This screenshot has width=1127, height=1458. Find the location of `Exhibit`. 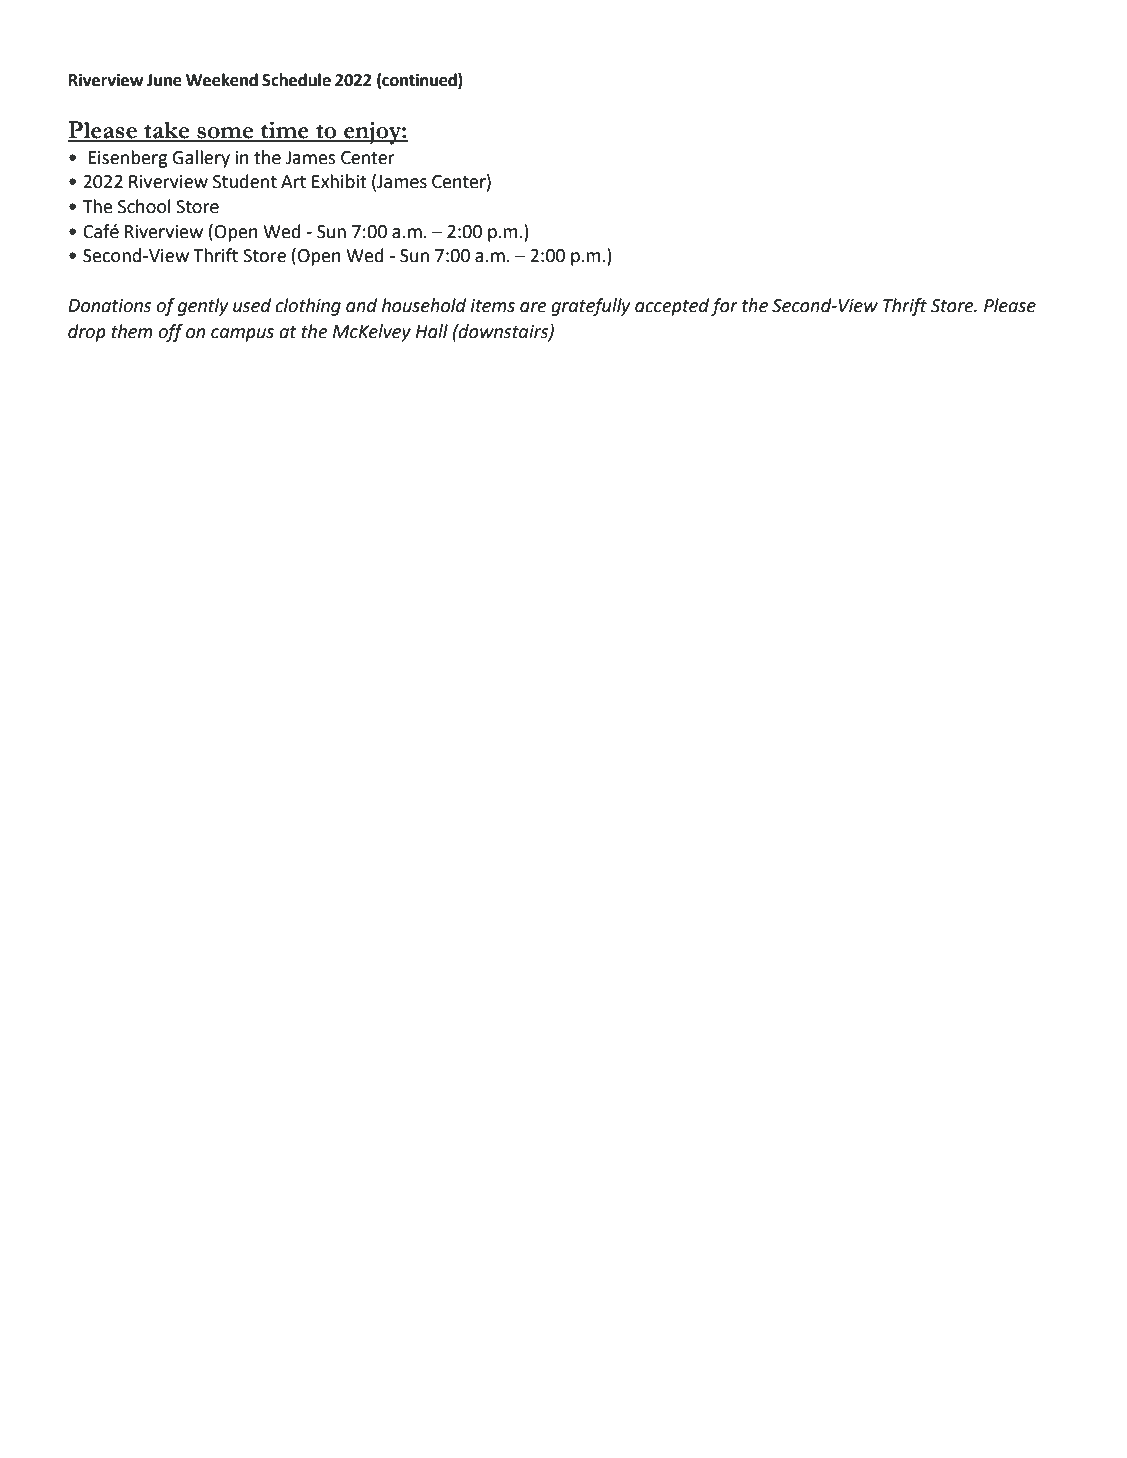

Exhibit is located at coordinates (339, 181).
